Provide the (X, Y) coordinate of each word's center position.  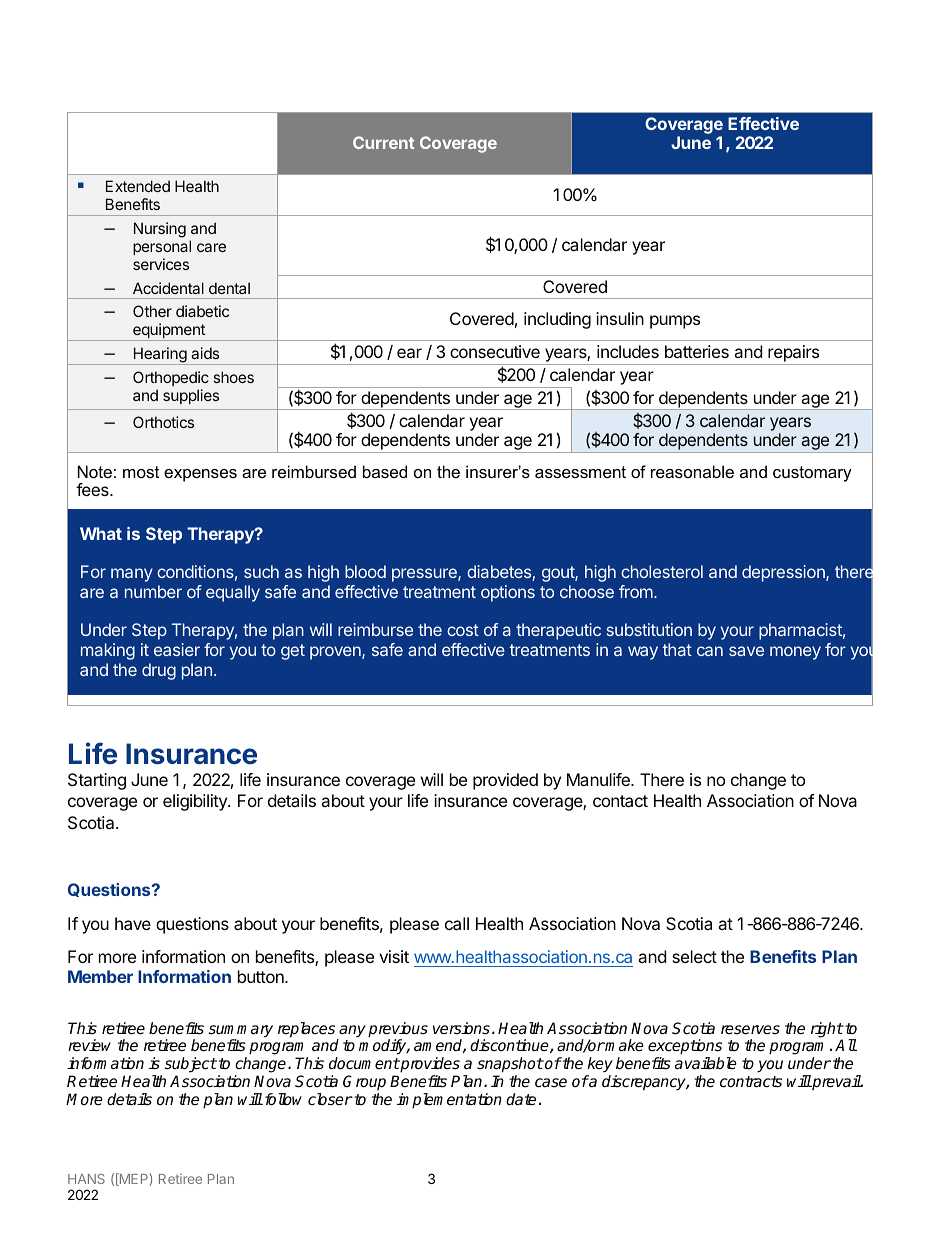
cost (463, 630)
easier (177, 649)
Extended (138, 186)
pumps (675, 322)
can (710, 651)
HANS (86, 1179)
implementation (449, 1101)
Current (383, 142)
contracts (751, 1082)
